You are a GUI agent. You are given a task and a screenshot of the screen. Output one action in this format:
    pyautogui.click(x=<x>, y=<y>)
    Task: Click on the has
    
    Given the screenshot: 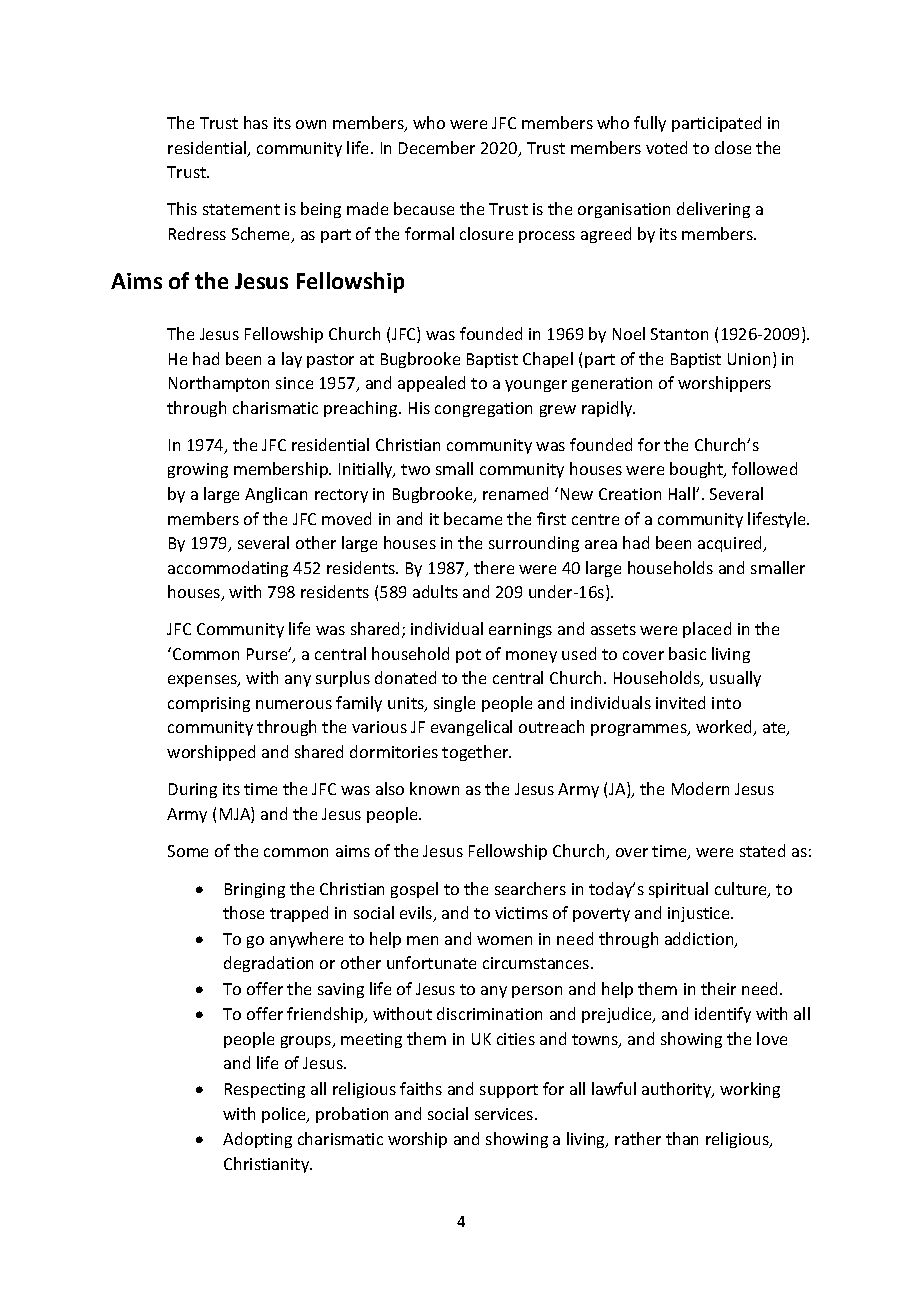 What is the action you would take?
    pyautogui.click(x=256, y=122)
